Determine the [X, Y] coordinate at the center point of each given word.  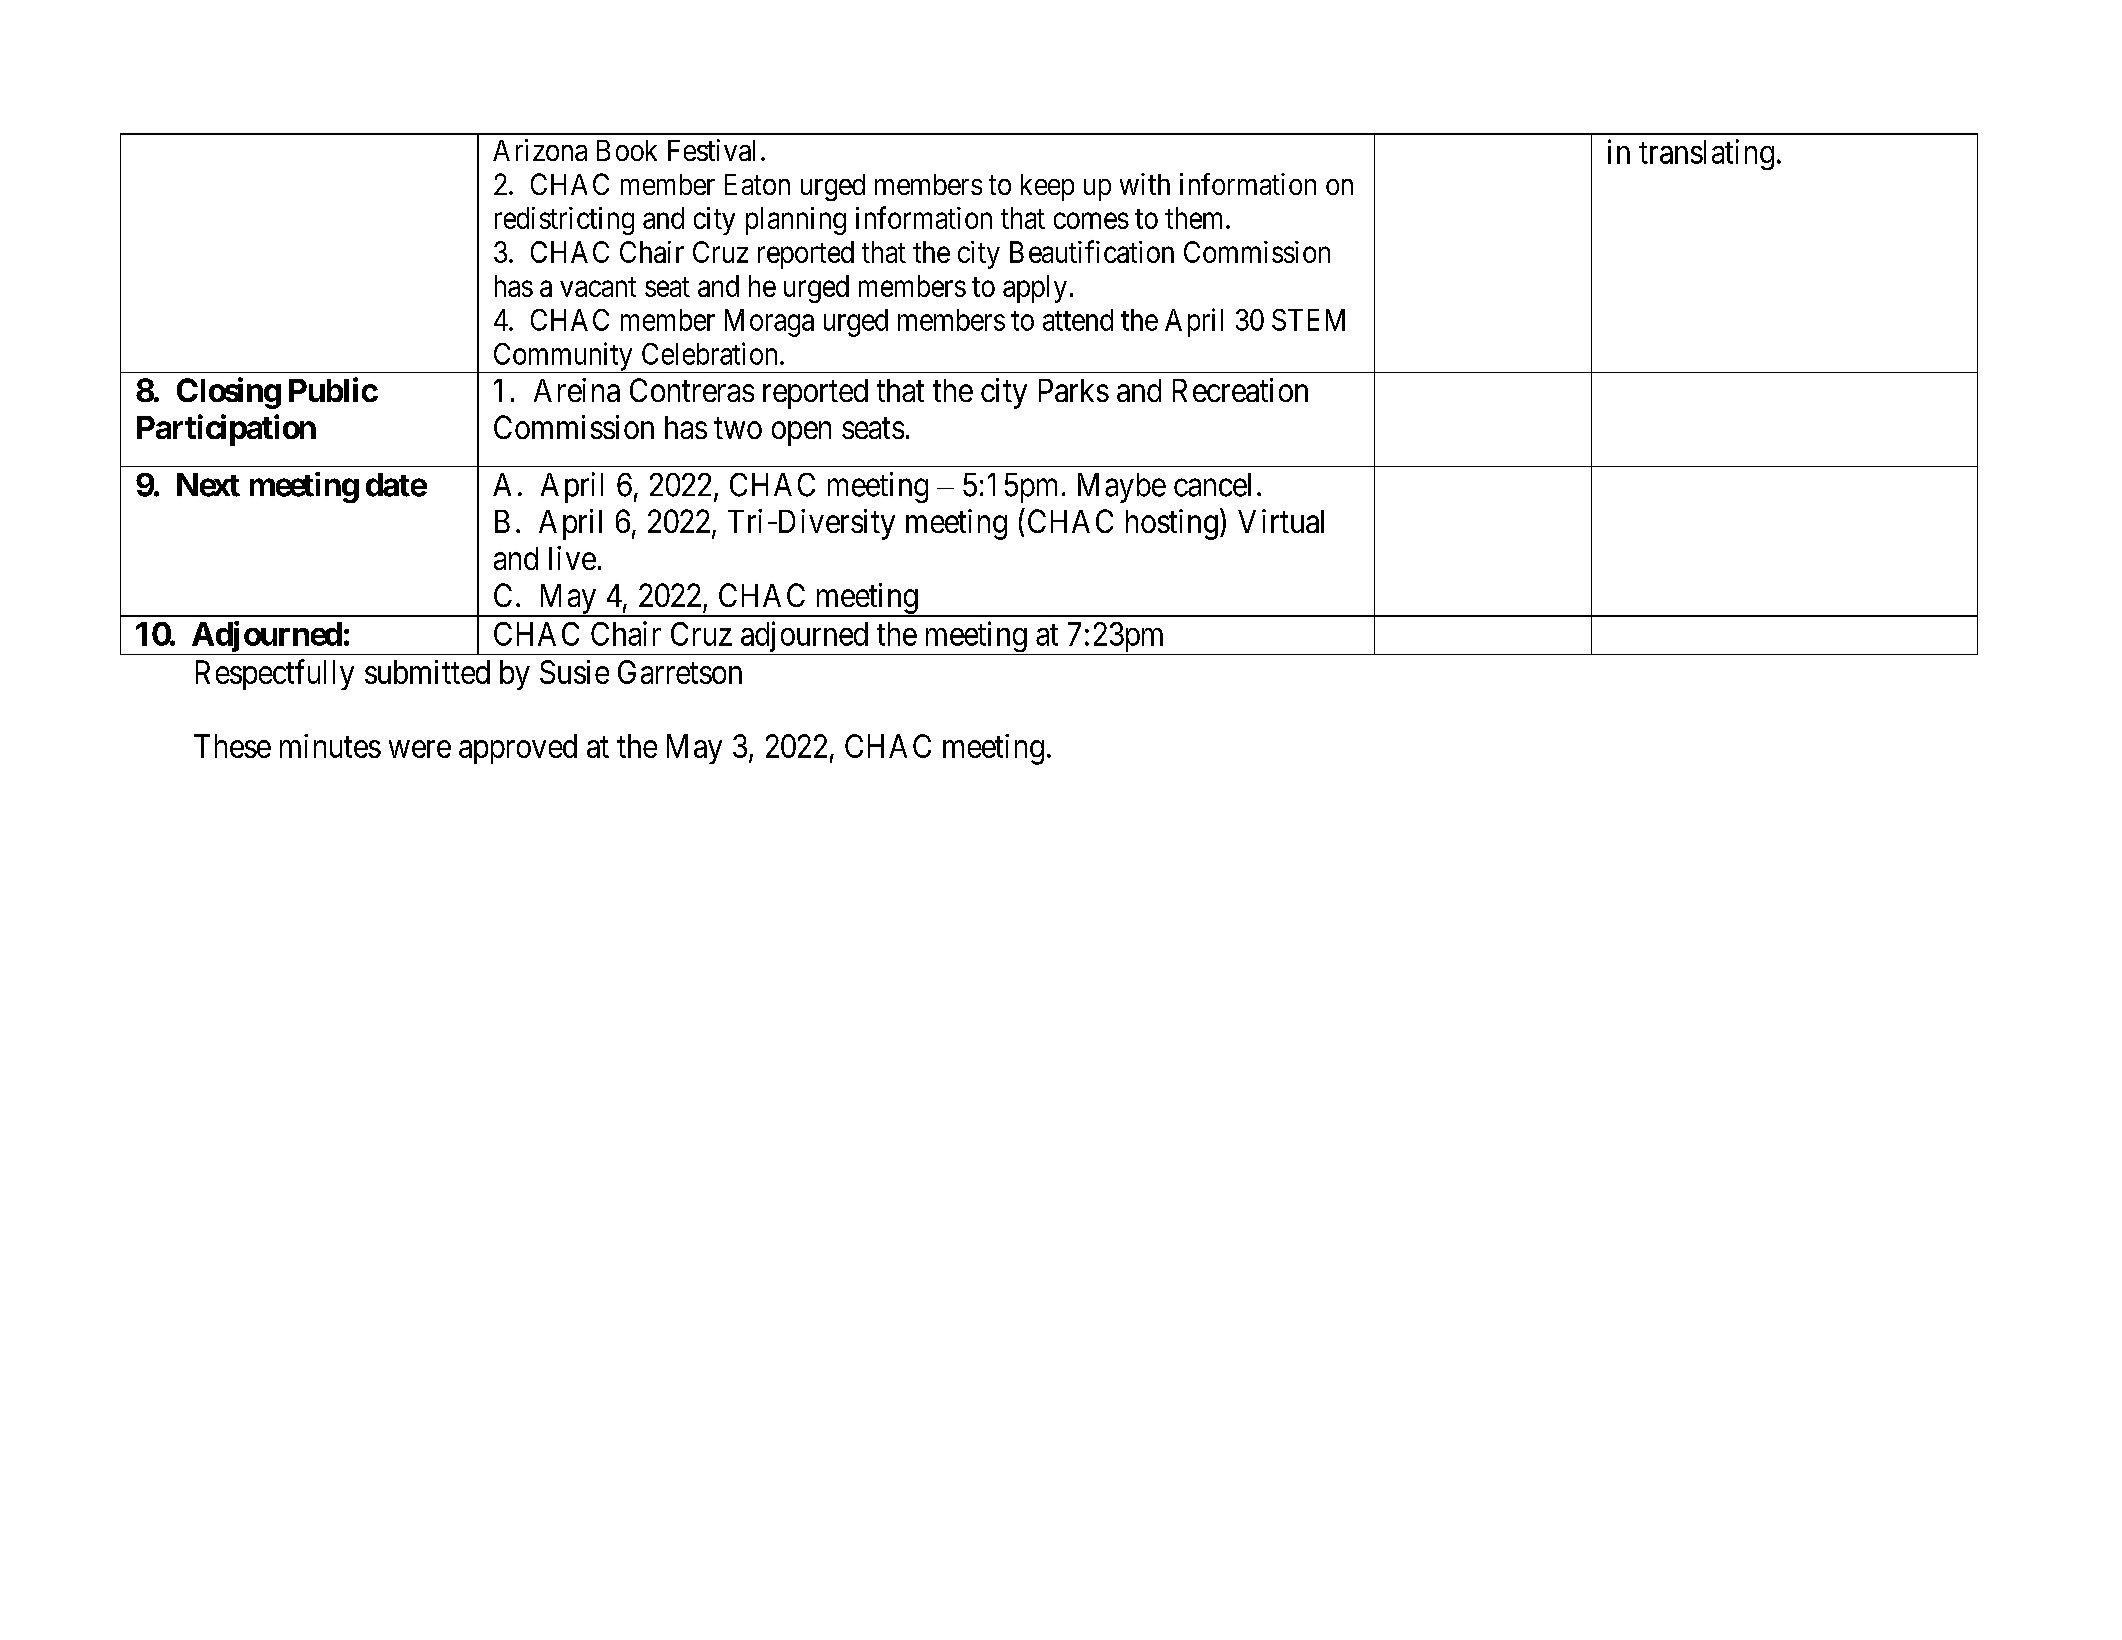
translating [1706, 154]
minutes [330, 746]
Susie [574, 672]
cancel [1212, 485]
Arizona [540, 150]
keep [1047, 187]
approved [518, 749]
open [801, 434]
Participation [226, 430]
